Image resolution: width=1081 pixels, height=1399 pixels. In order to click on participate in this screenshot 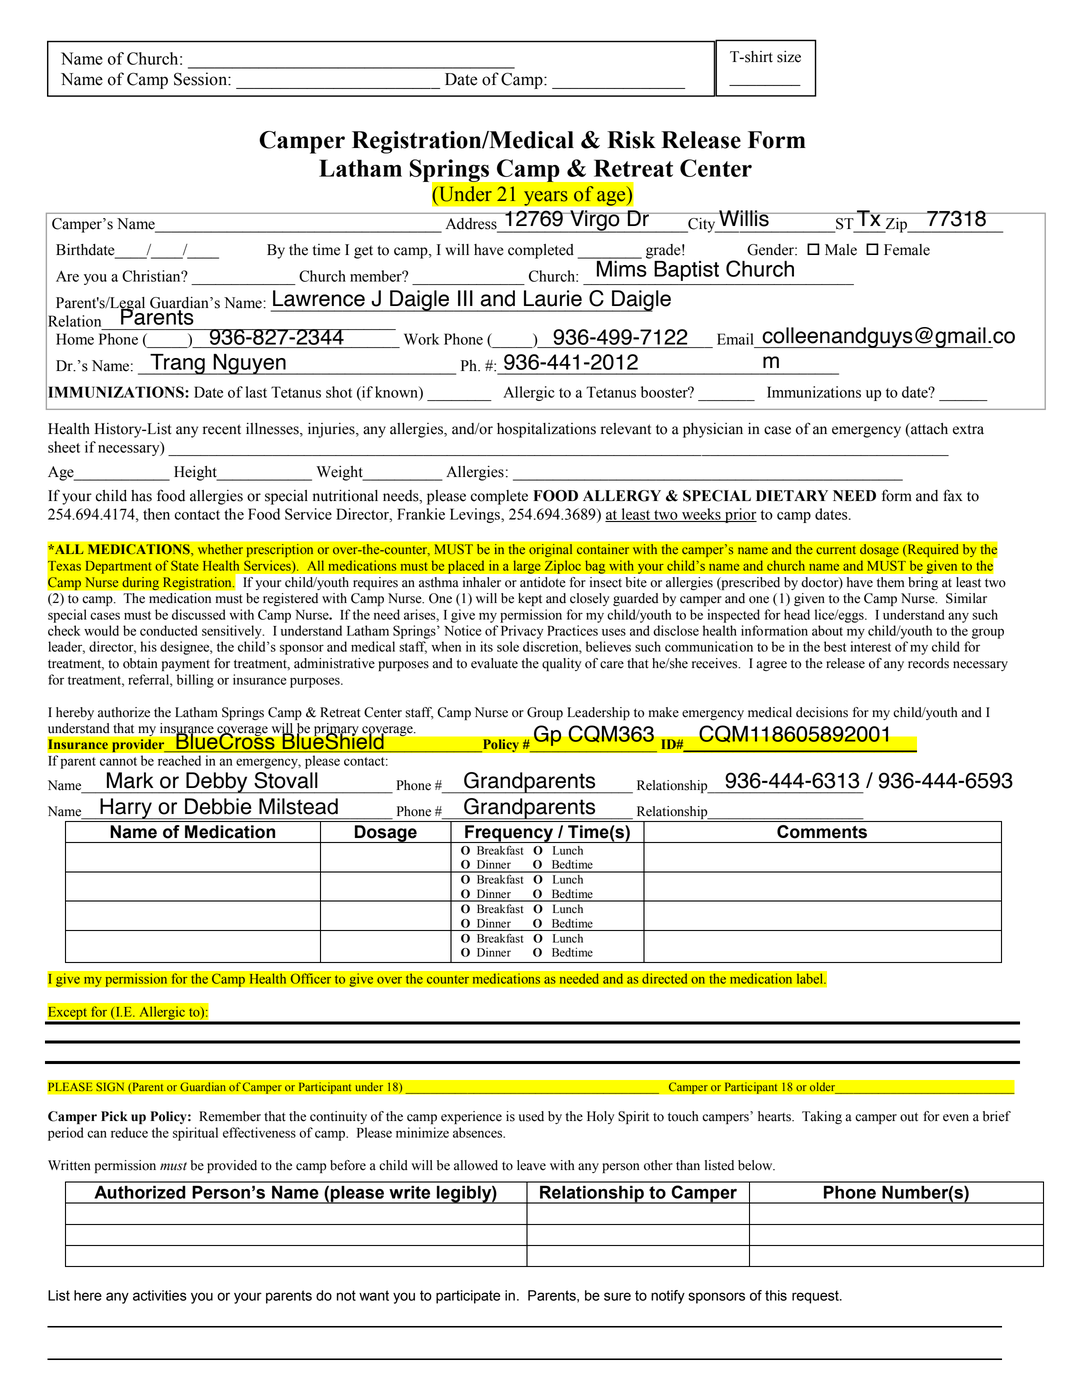, I will do `click(468, 1297)`.
